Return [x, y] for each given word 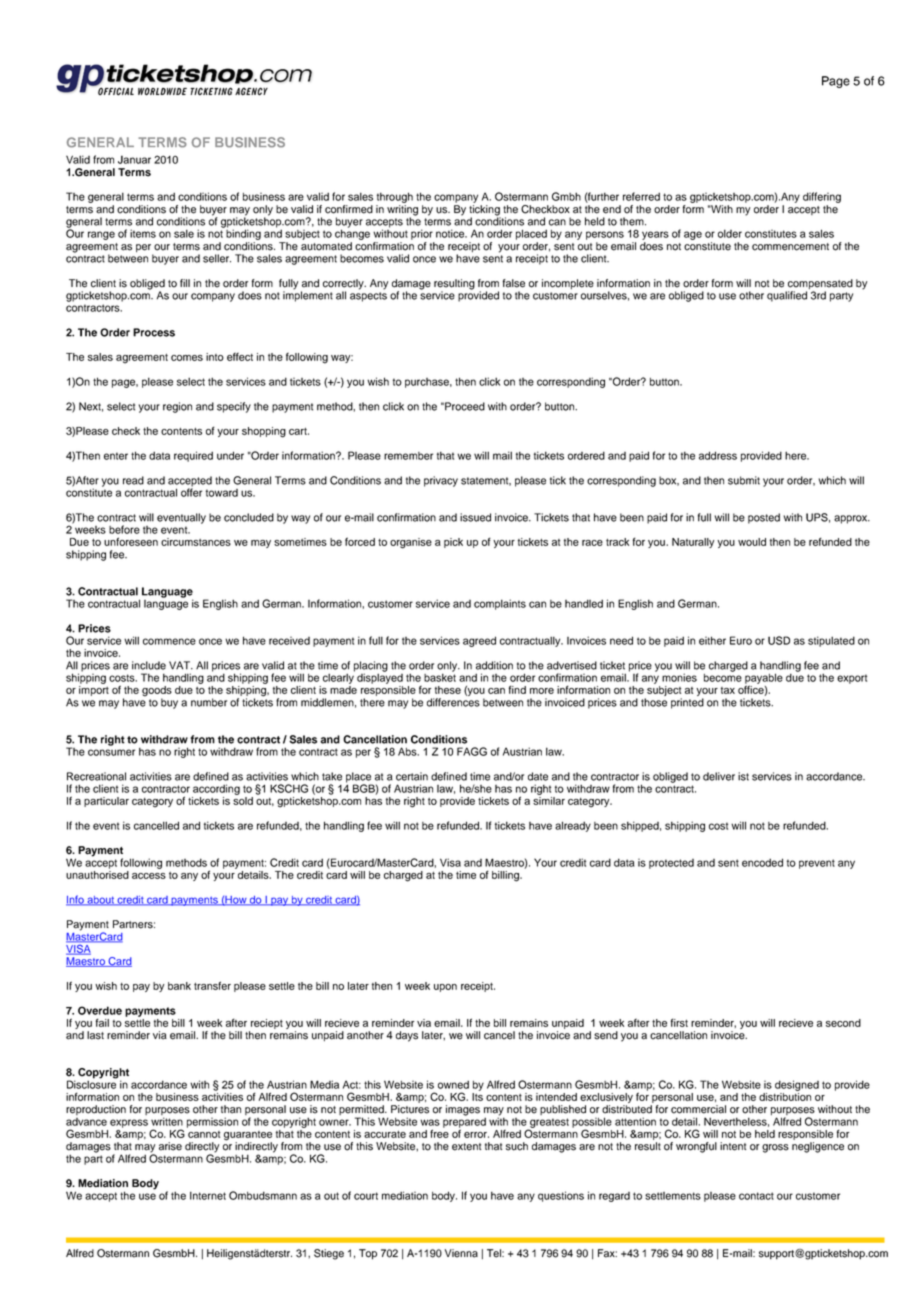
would [752, 542]
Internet [208, 1195]
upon [445, 988]
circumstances [196, 542]
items [143, 233]
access [149, 876]
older [730, 233]
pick [453, 543]
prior [422, 234]
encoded [762, 862]
